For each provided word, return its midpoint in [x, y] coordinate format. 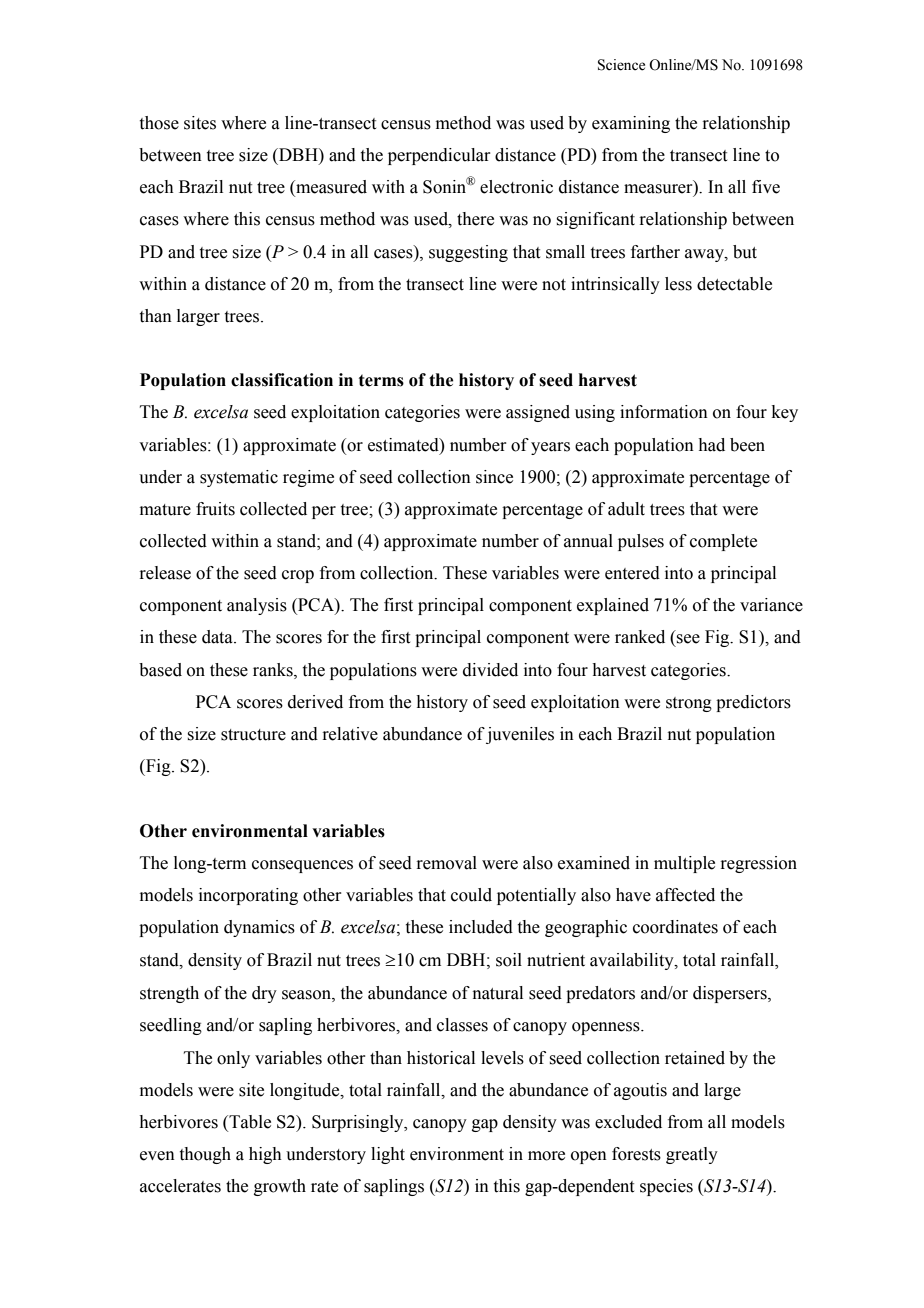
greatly [692, 1155]
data [218, 637]
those [159, 123]
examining [631, 124]
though [205, 1155]
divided [490, 670]
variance [771, 605]
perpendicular [439, 156]
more [546, 1156]
